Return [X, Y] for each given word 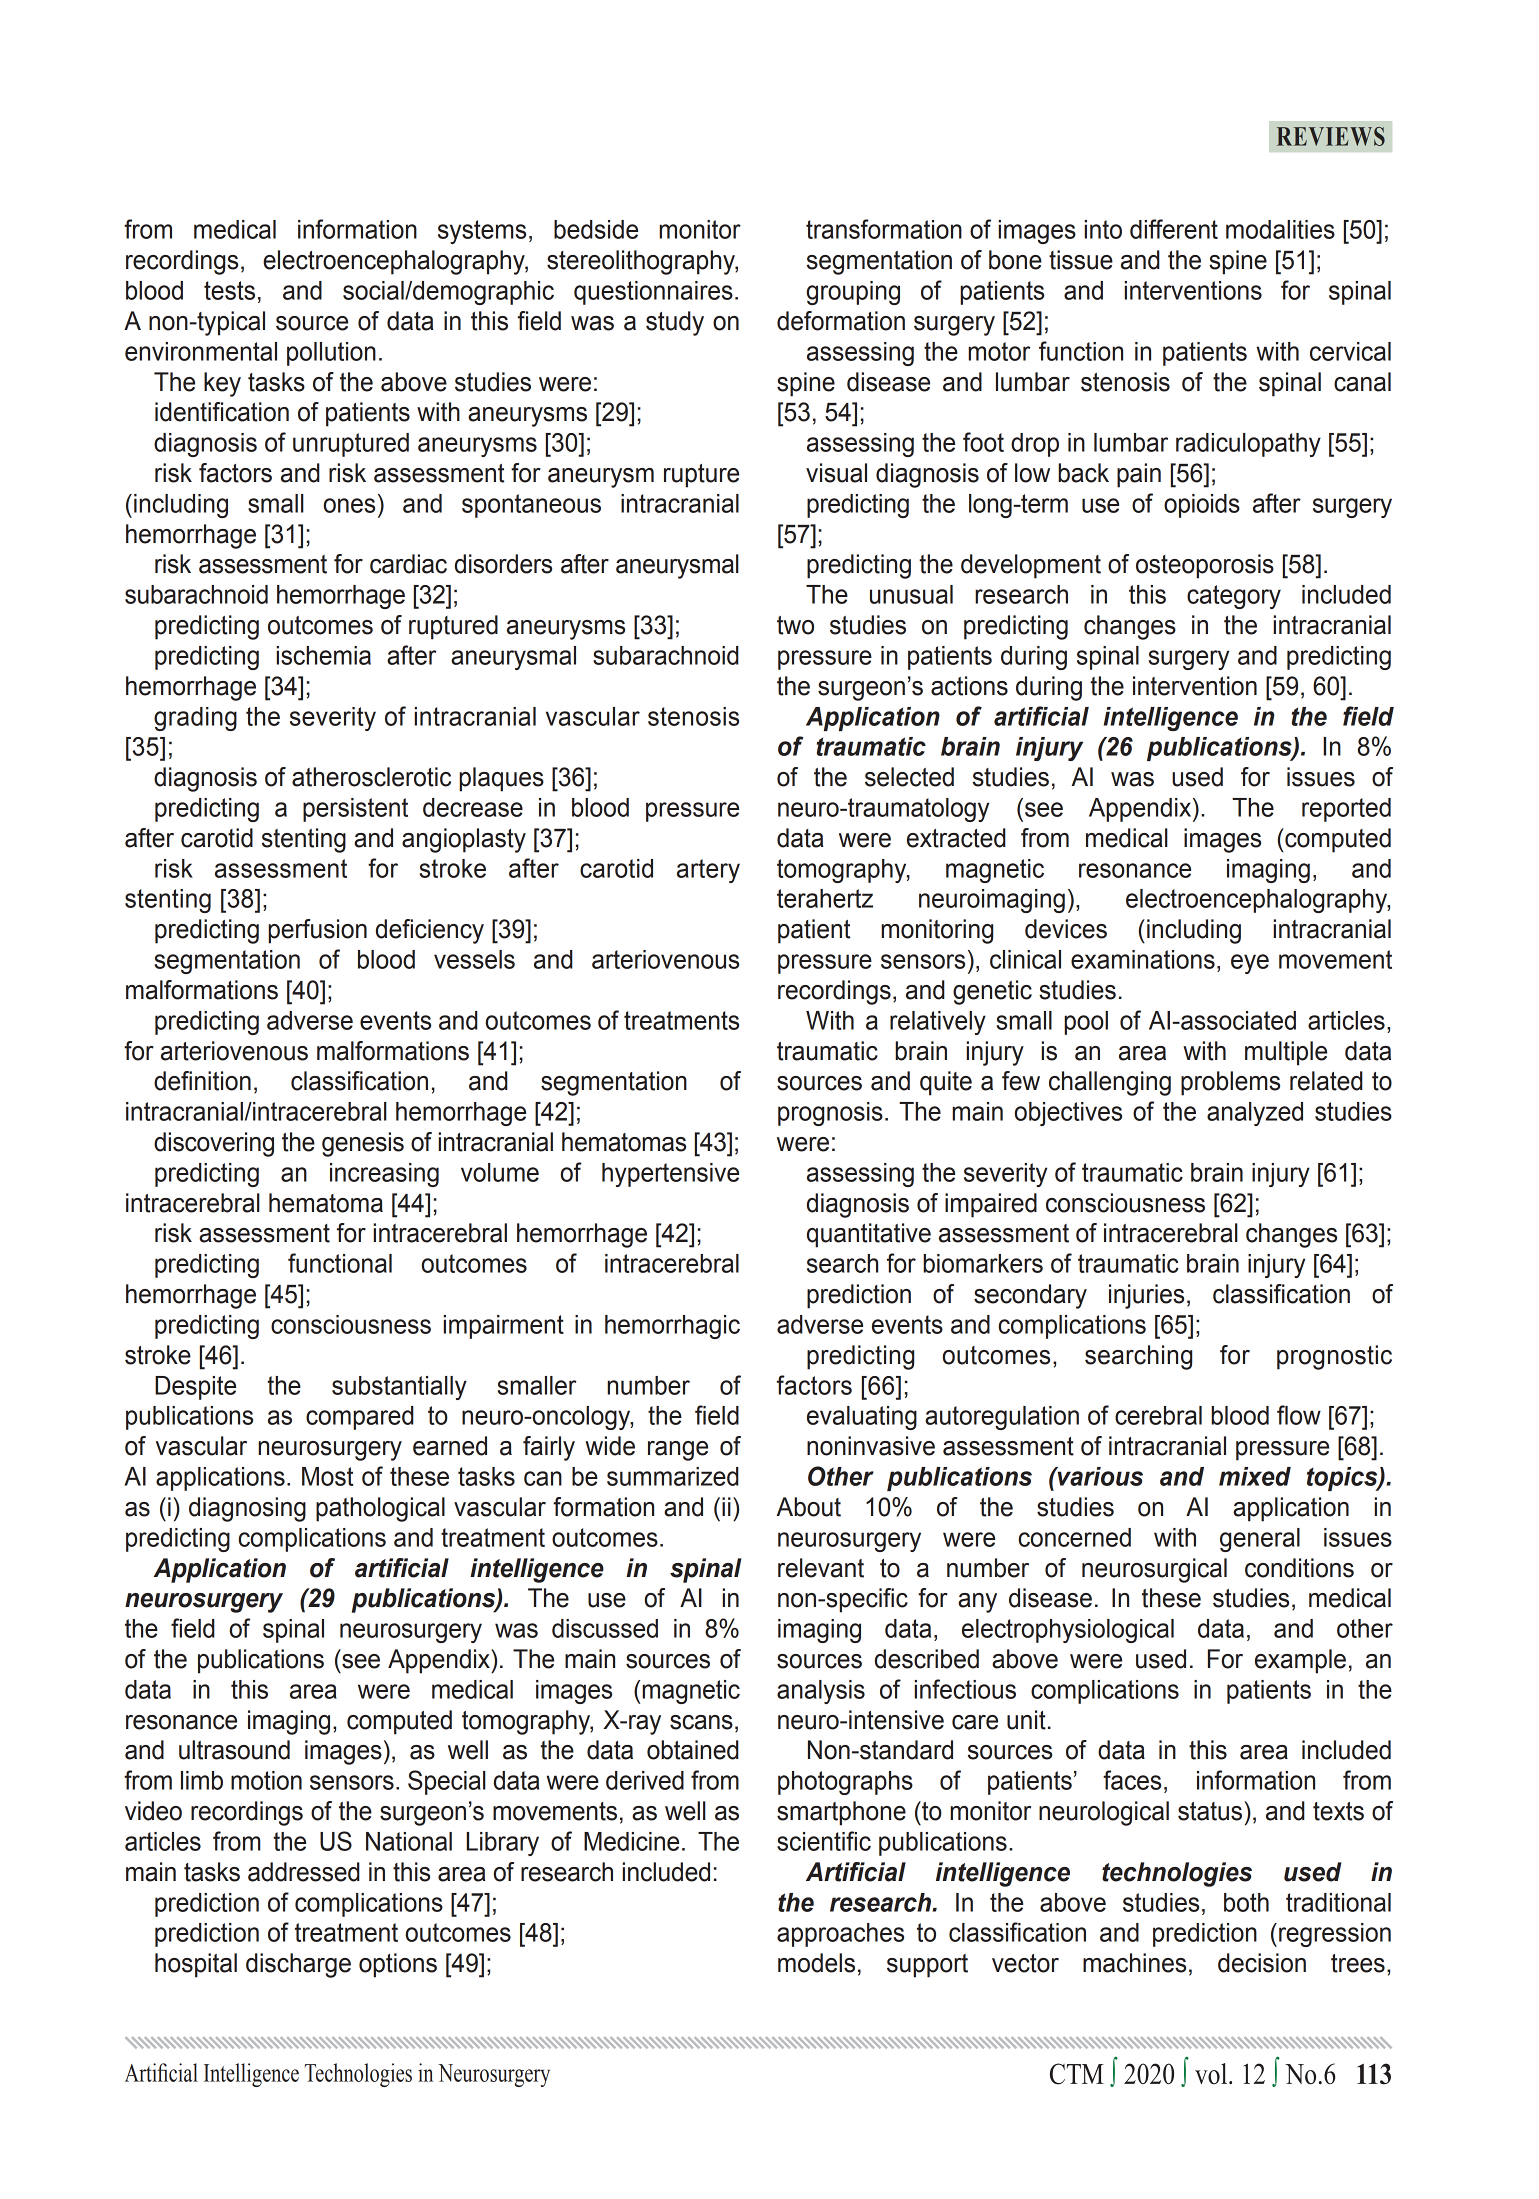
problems [1230, 1083]
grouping [853, 293]
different [1174, 229]
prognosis [830, 1114]
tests [229, 290]
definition [202, 1081]
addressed [304, 1872]
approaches [840, 1935]
